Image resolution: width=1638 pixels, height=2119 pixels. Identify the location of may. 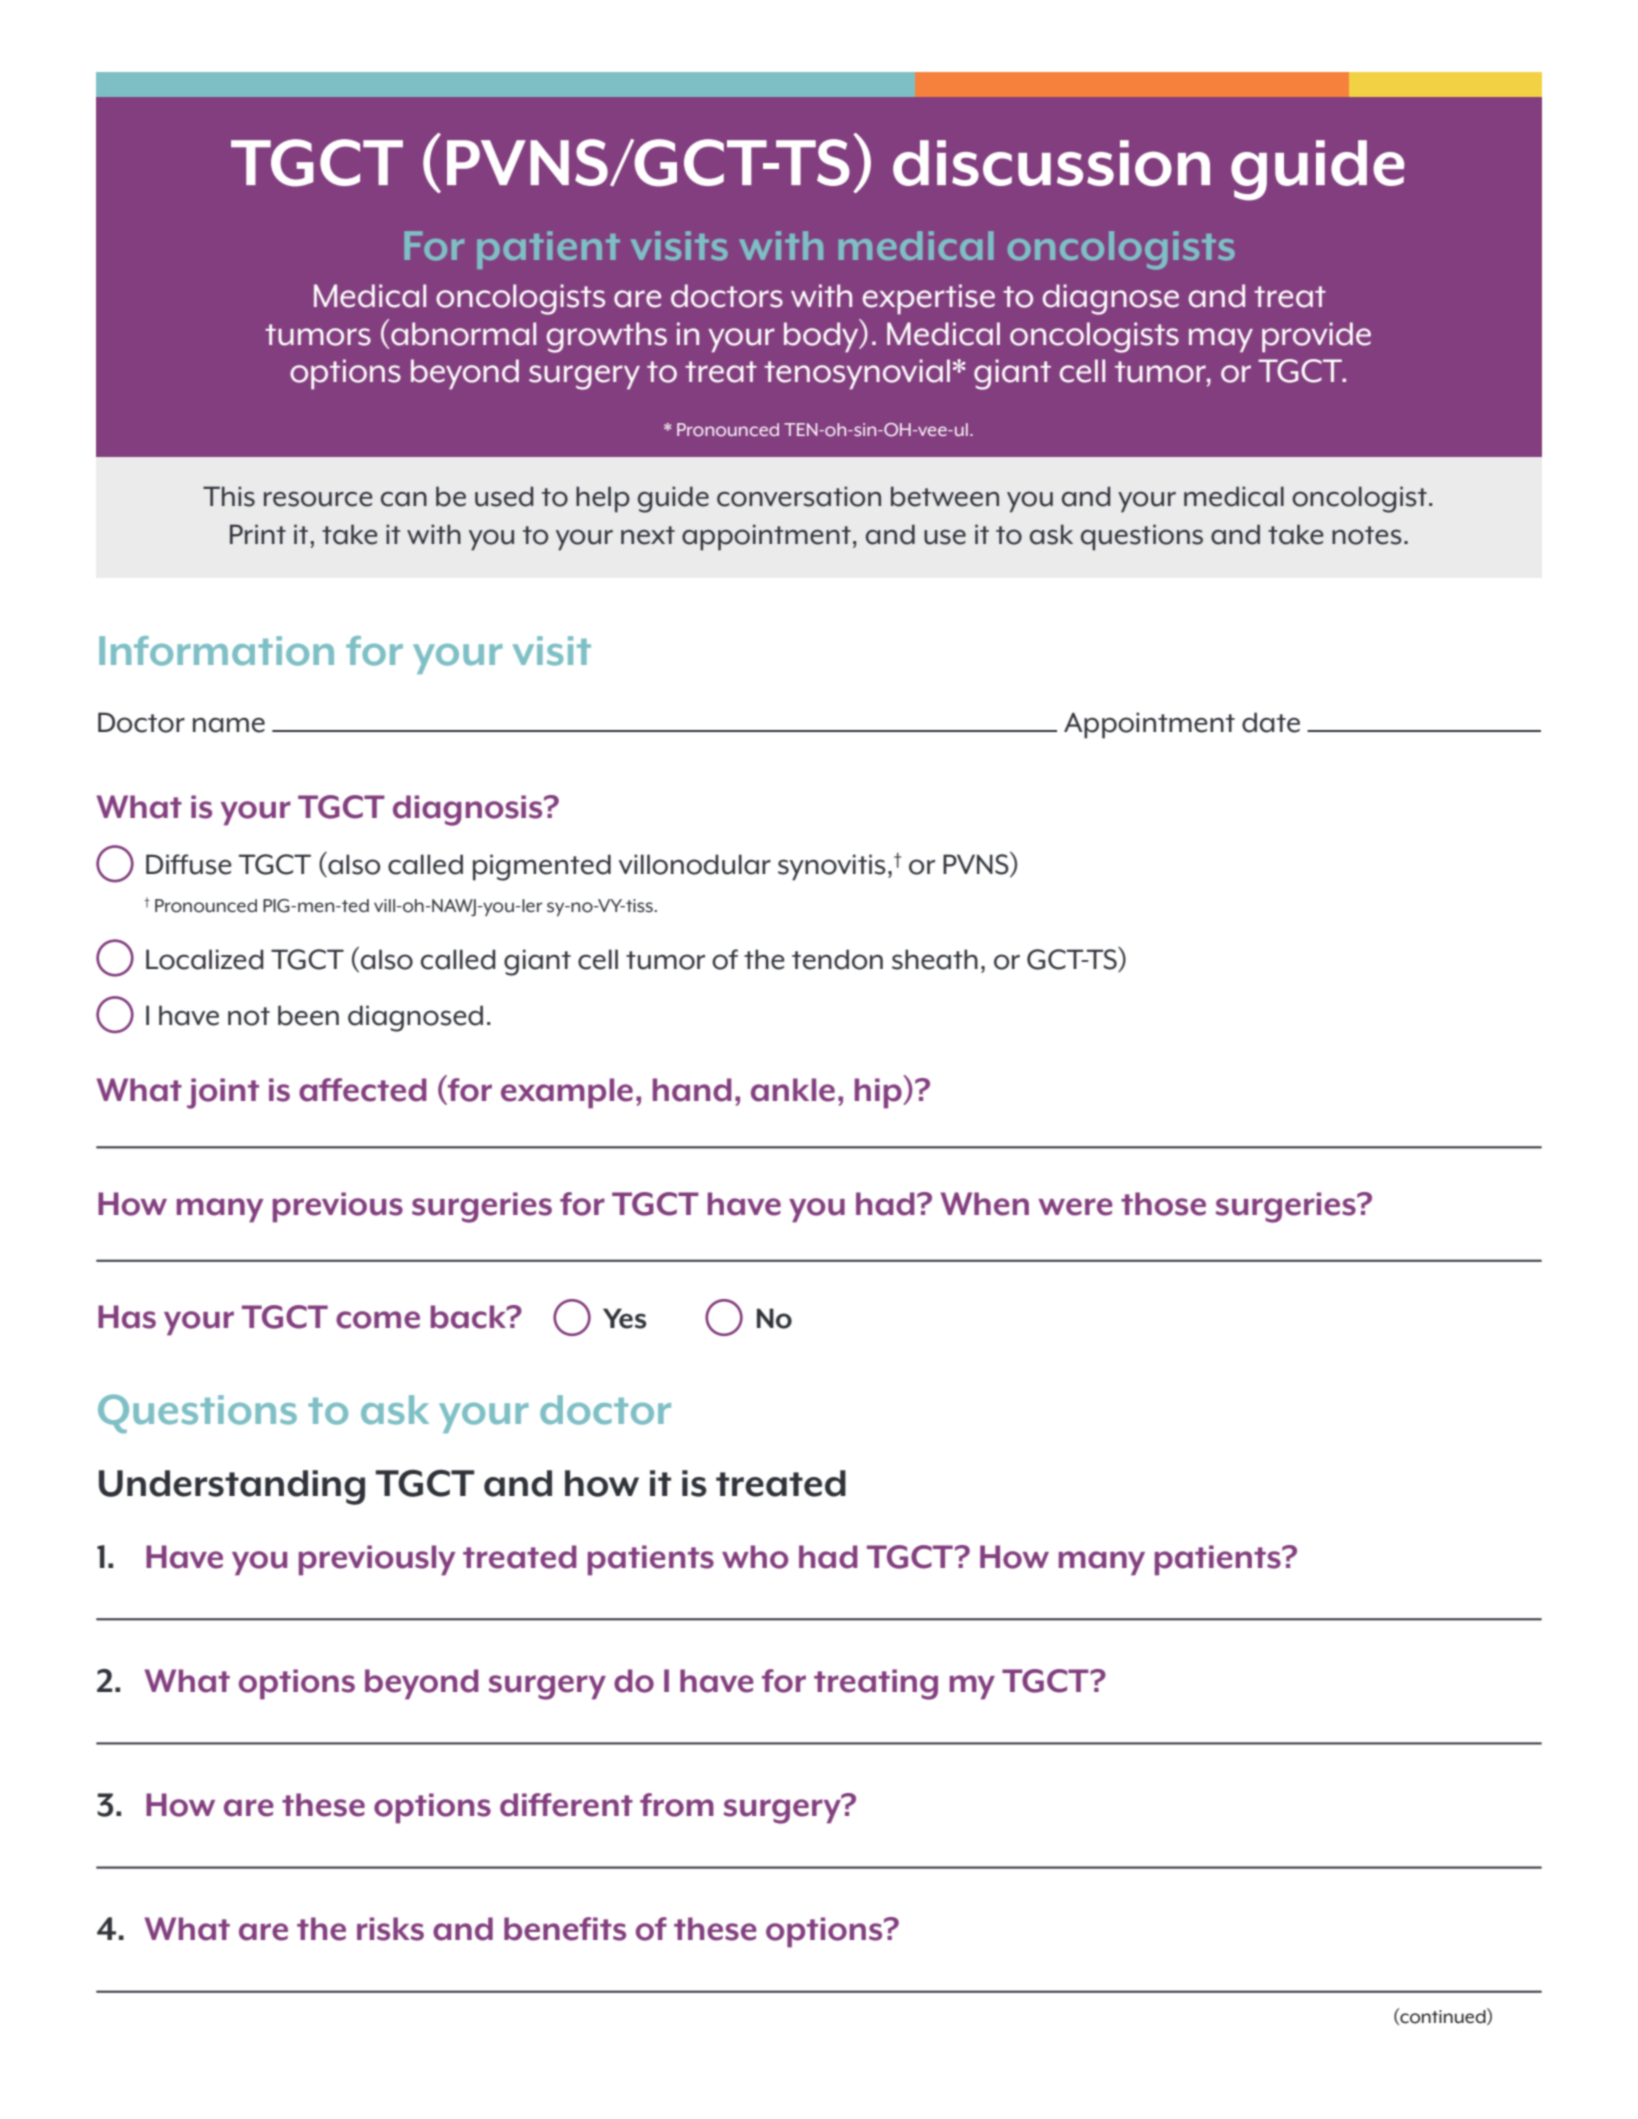
(1221, 340).
